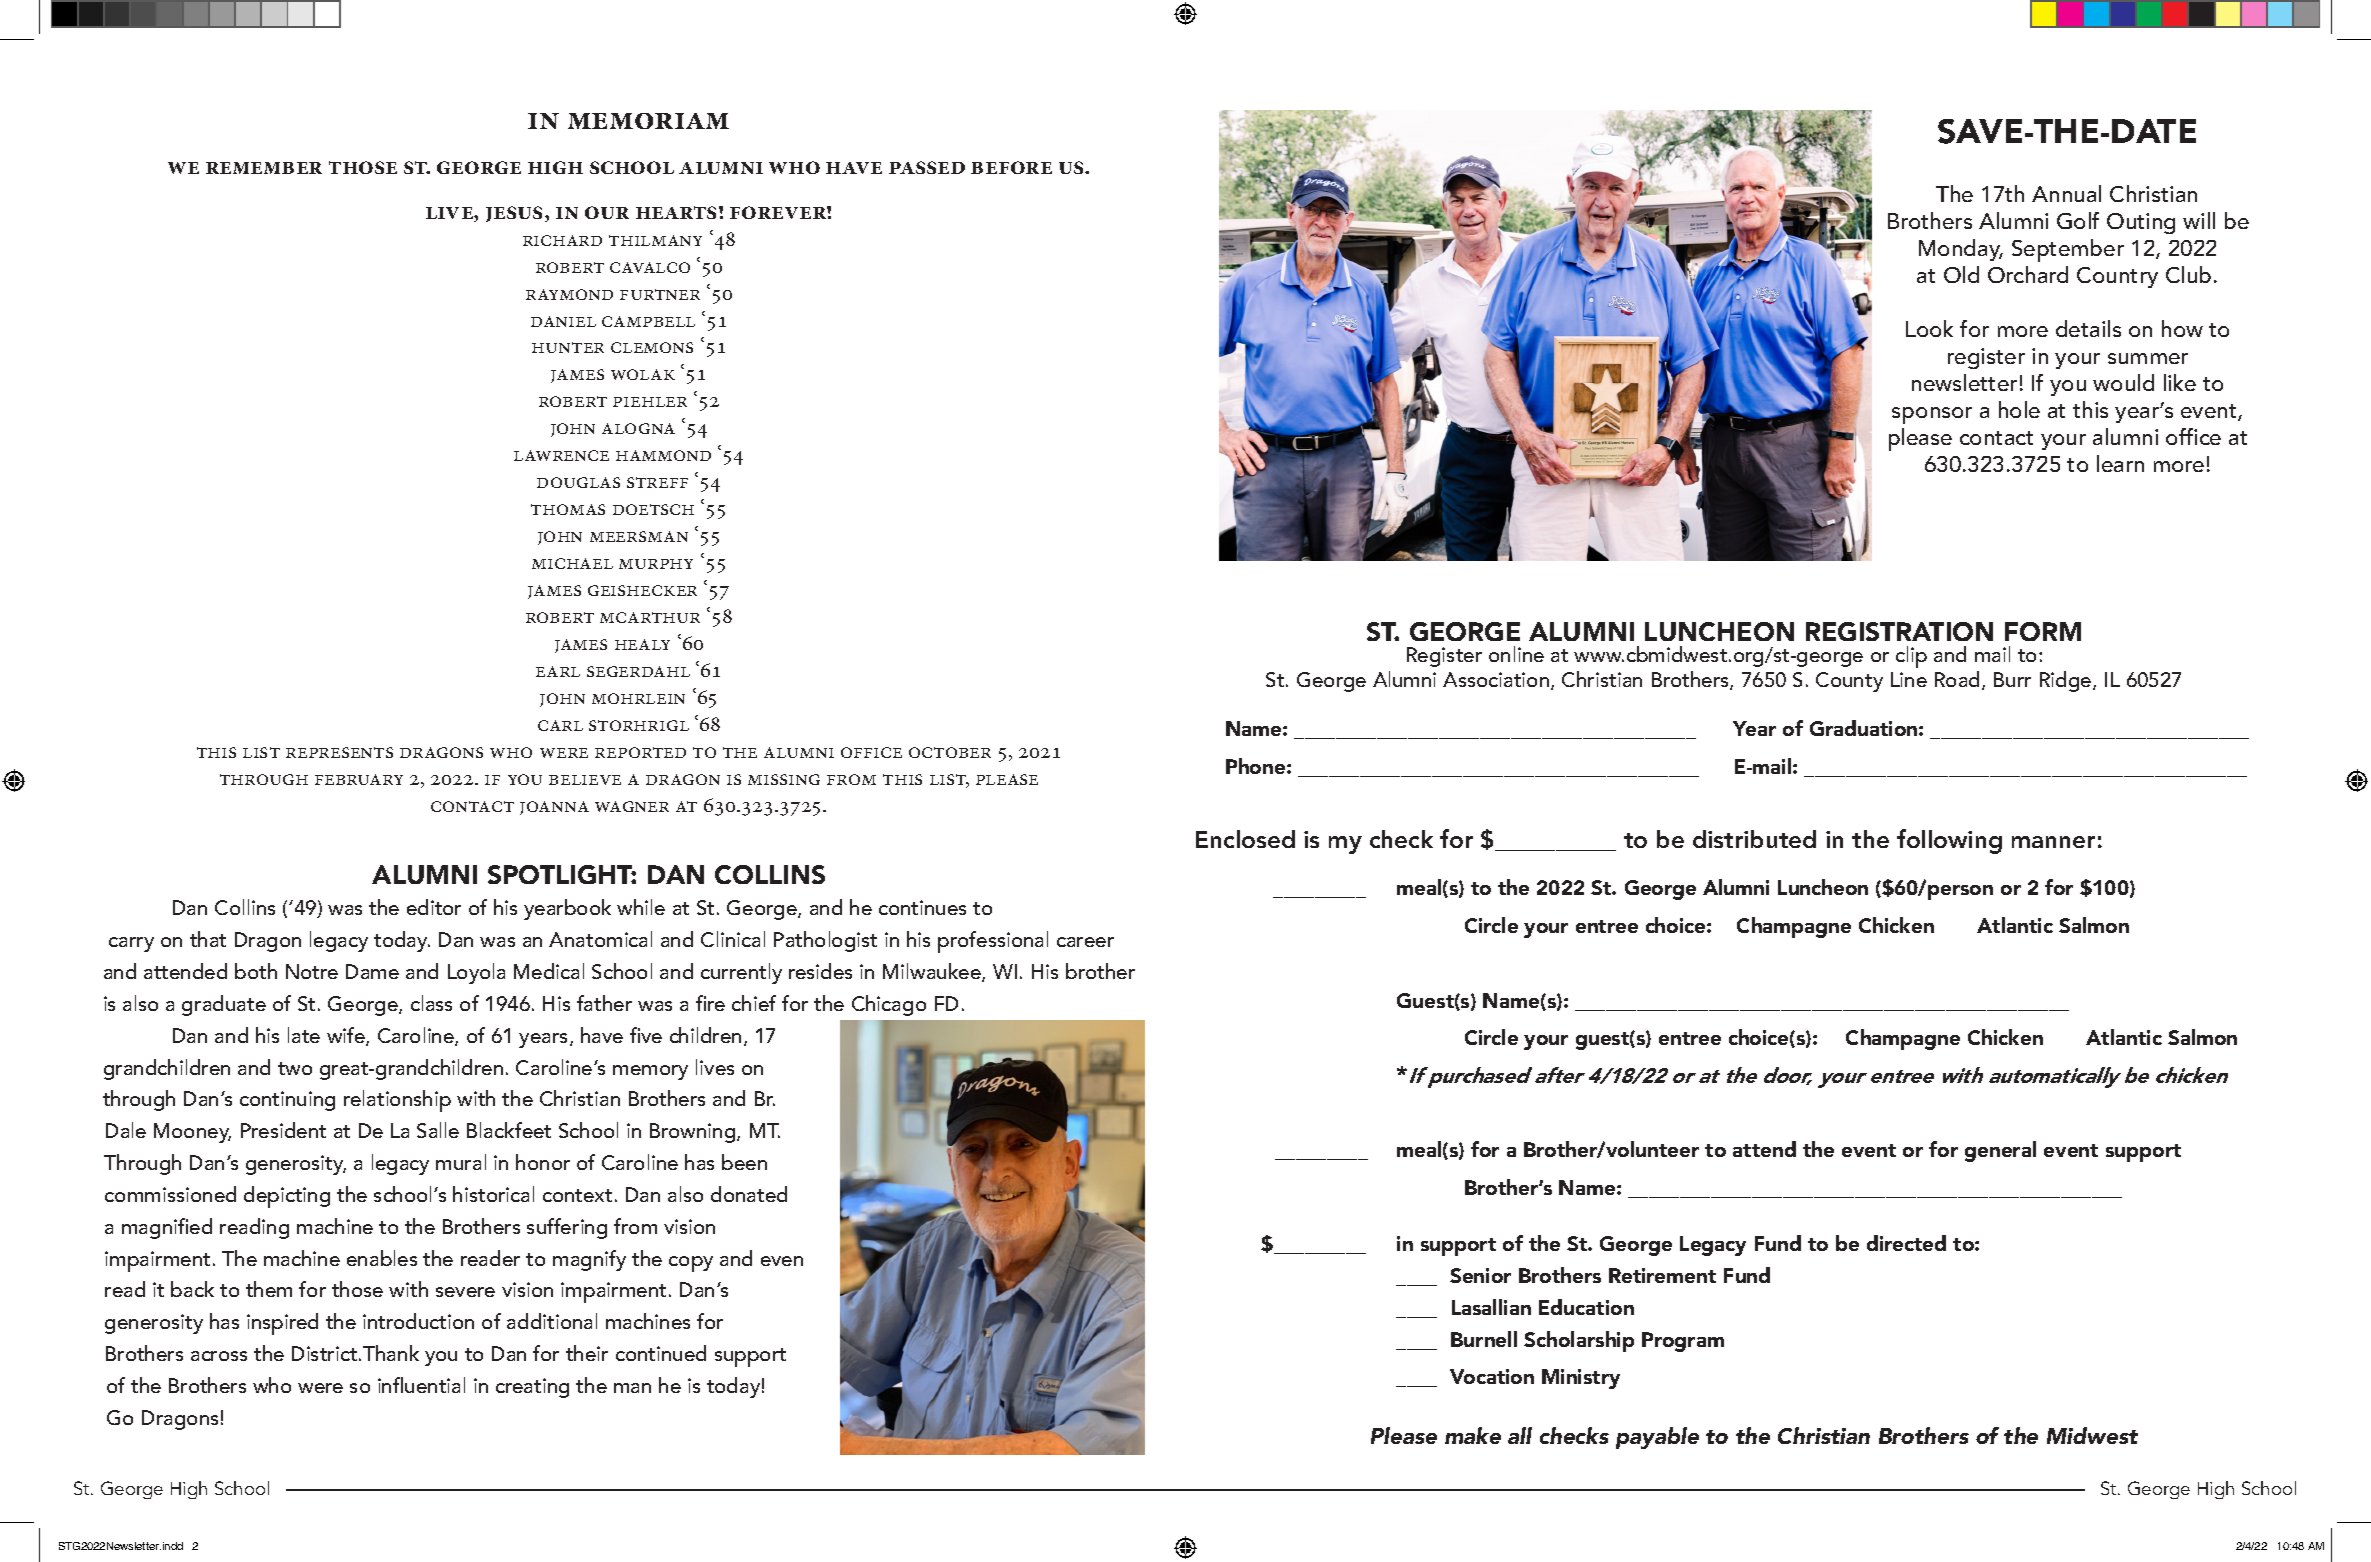 The height and width of the screenshot is (1562, 2371). I want to click on remember, so click(264, 168).
